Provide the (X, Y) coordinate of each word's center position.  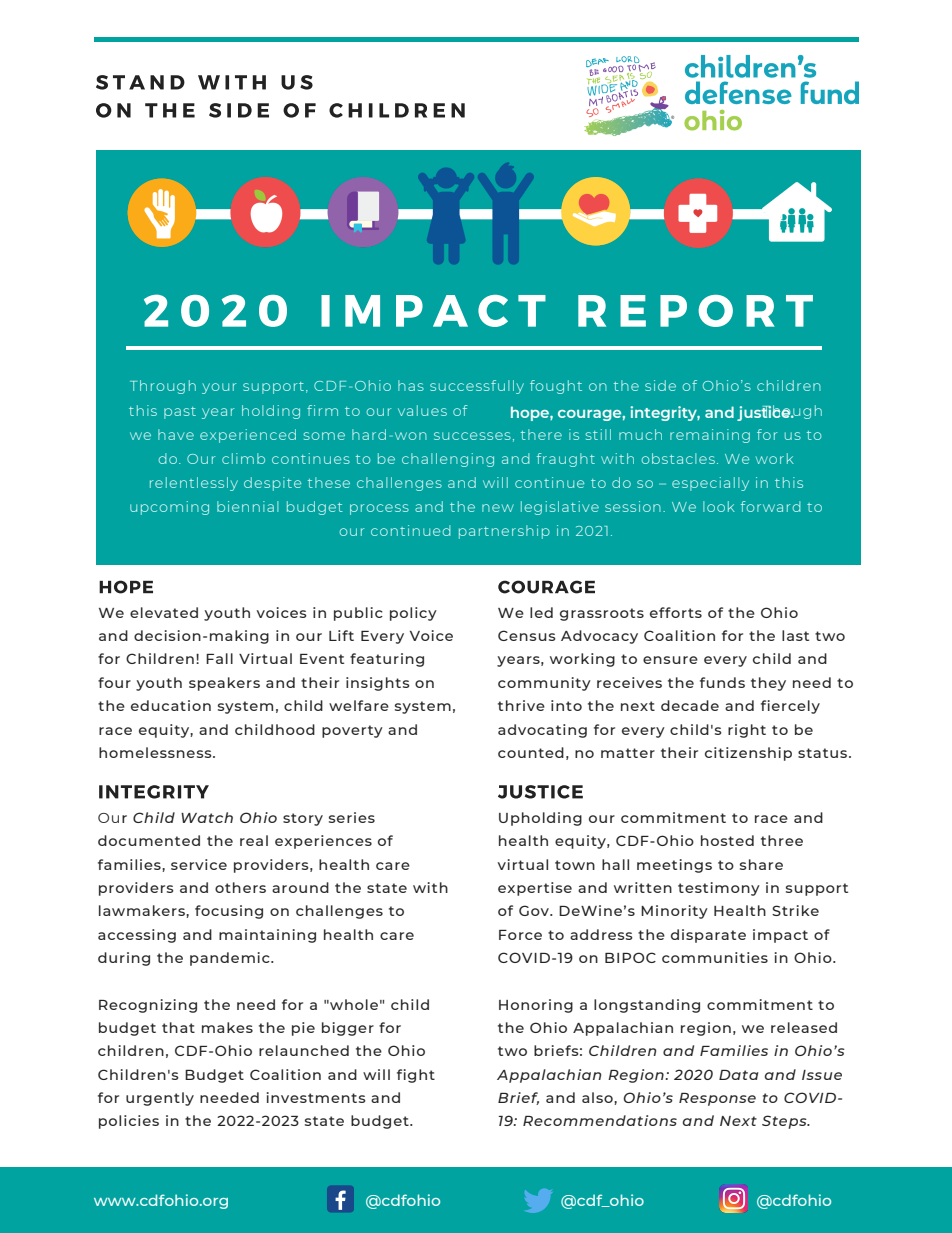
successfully (477, 387)
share (761, 864)
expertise (535, 889)
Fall (219, 658)
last (795, 635)
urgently (160, 1099)
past (180, 413)
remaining (710, 436)
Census (527, 635)
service (199, 864)
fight (416, 1076)
